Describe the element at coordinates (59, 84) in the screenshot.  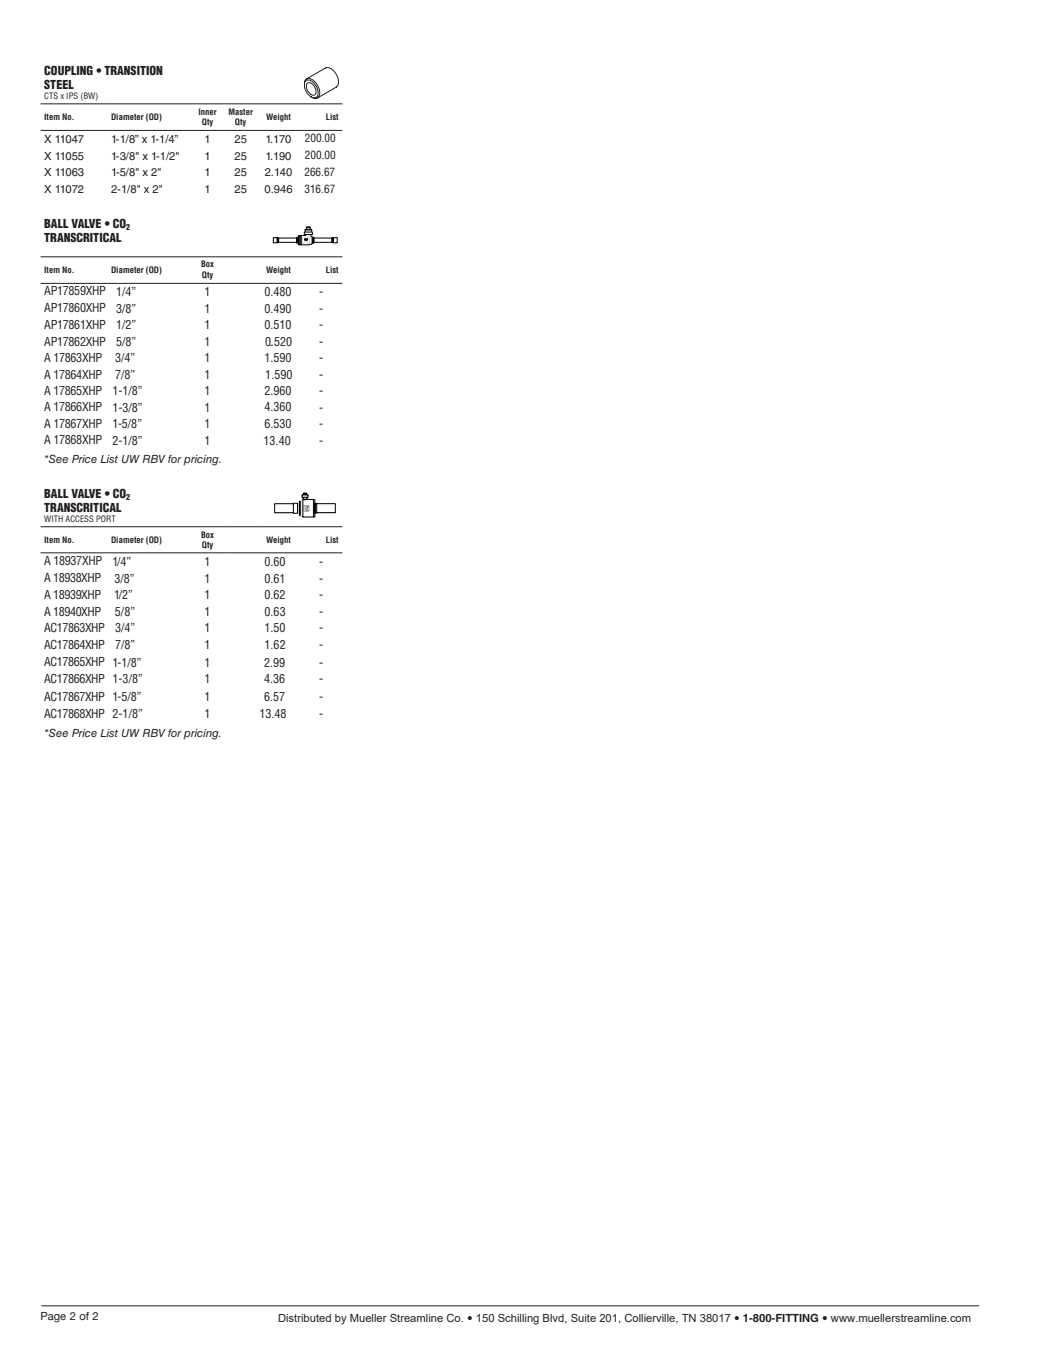
I see `STEEL` at that location.
